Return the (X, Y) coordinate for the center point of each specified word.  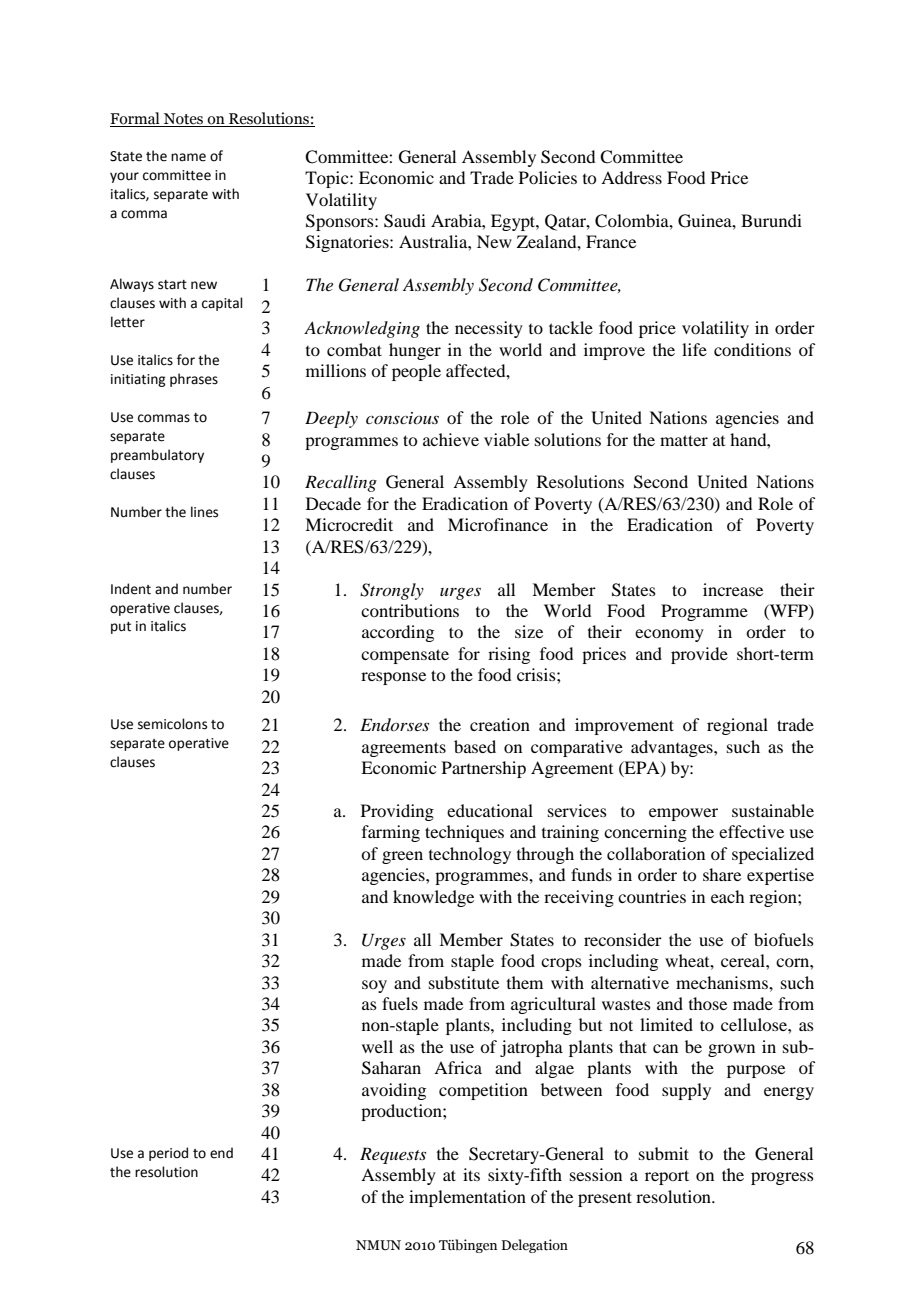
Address (631, 177)
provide (699, 655)
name (188, 157)
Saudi (405, 221)
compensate (405, 656)
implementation (467, 1198)
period (168, 1154)
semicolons (172, 724)
